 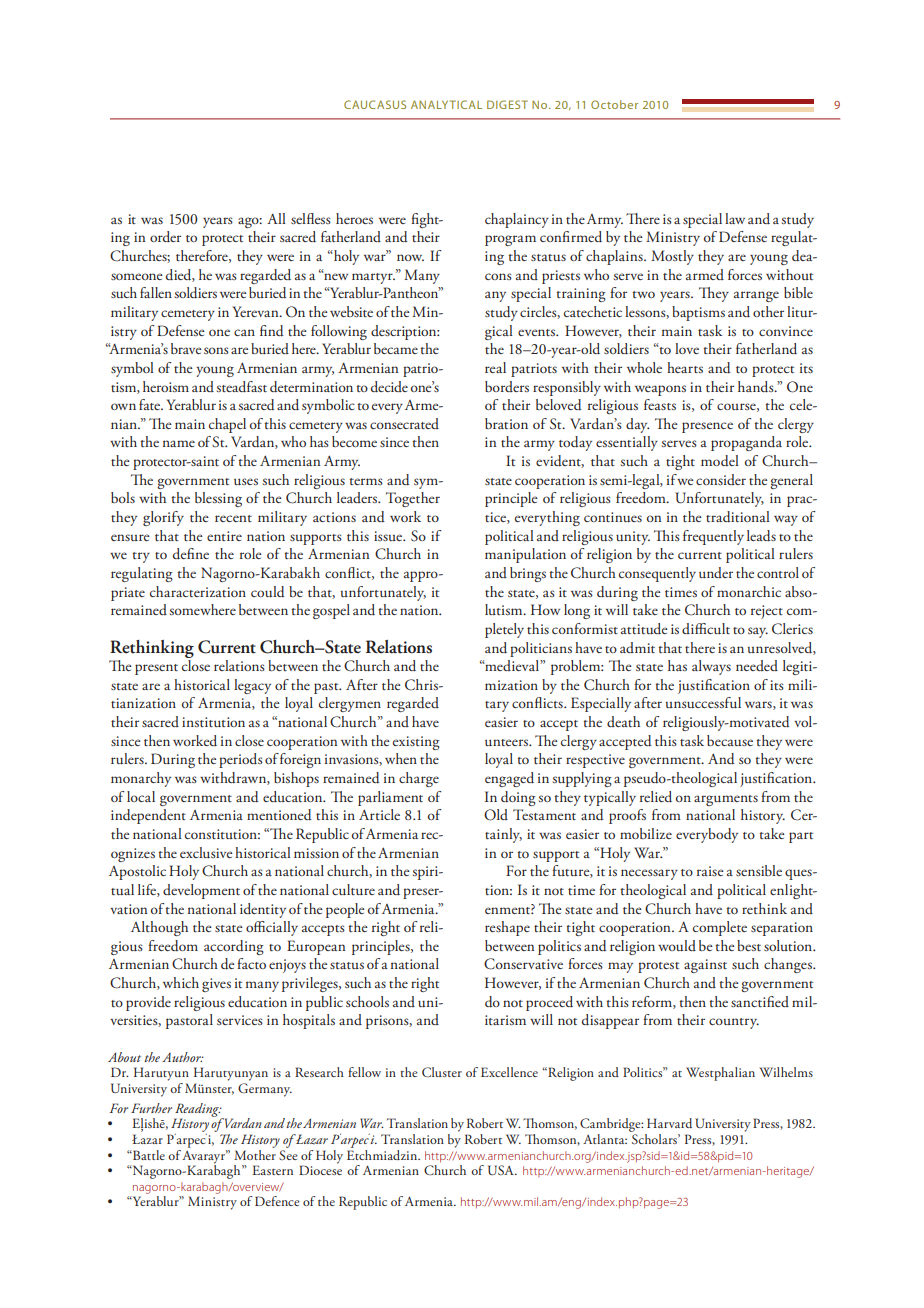 What do you see at coordinates (502, 1170) in the screenshot?
I see `USA` at bounding box center [502, 1170].
